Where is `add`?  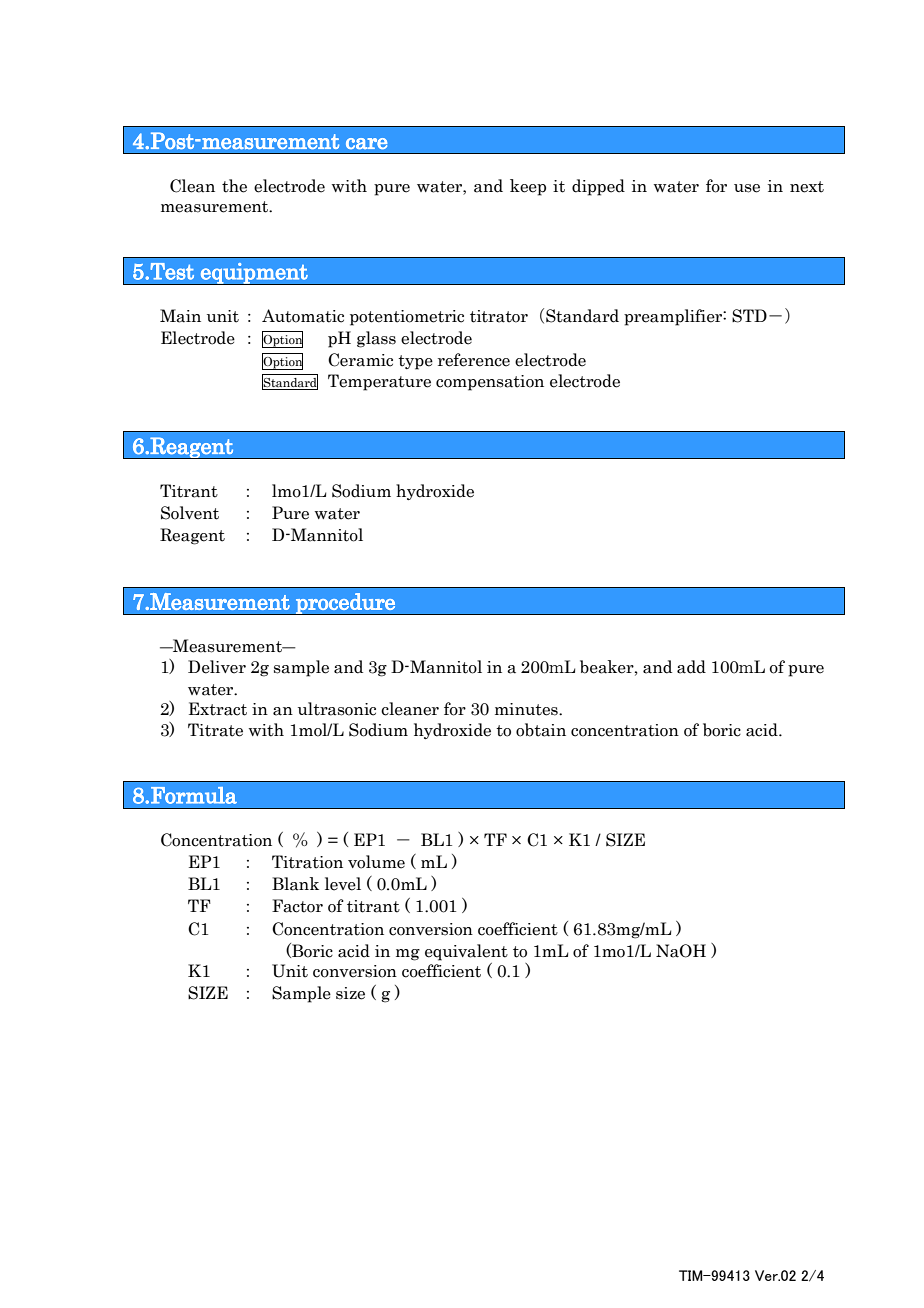 add is located at coordinates (691, 667).
